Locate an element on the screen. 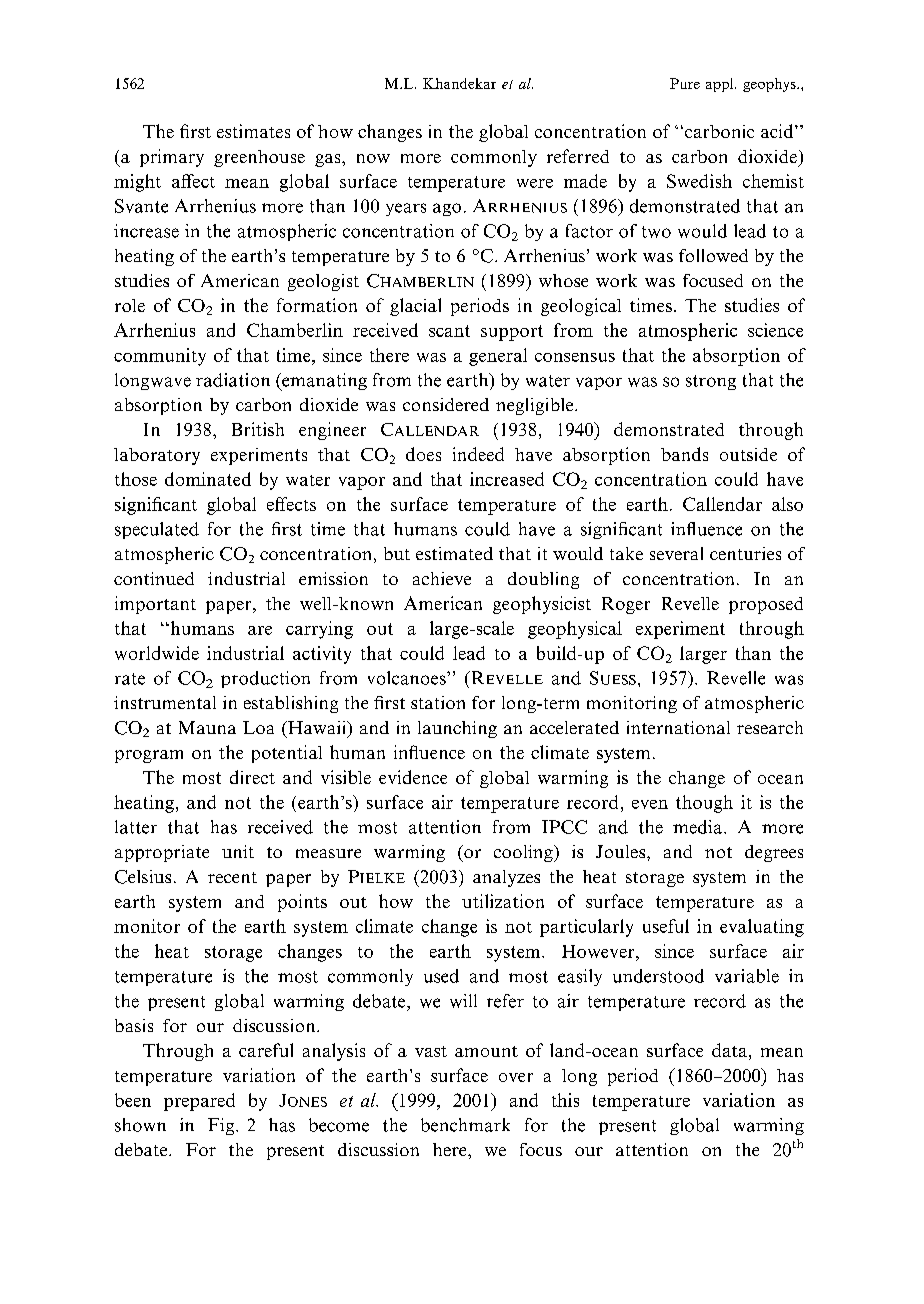  estimates is located at coordinates (253, 131).
